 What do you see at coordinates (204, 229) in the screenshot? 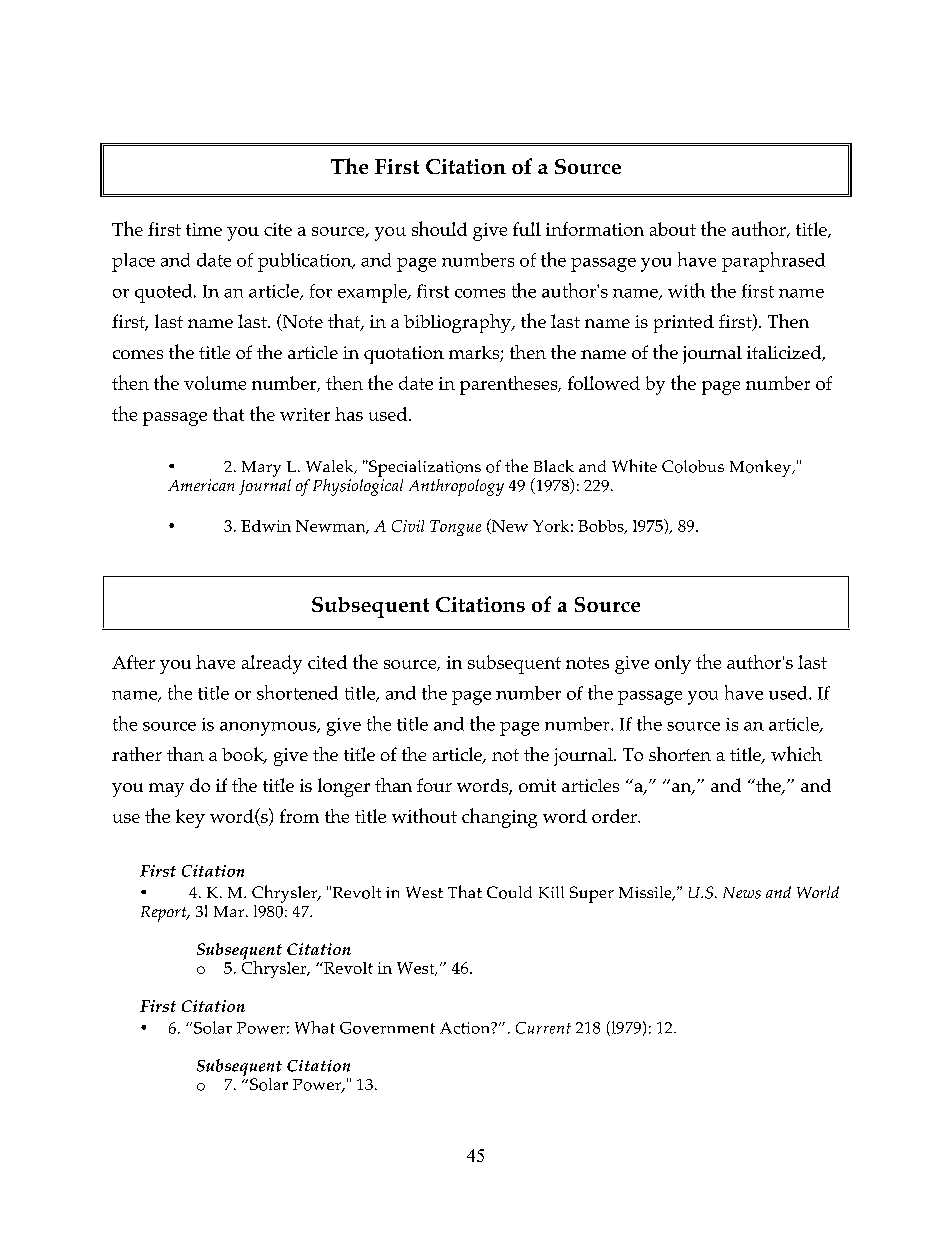
I see `time` at bounding box center [204, 229].
